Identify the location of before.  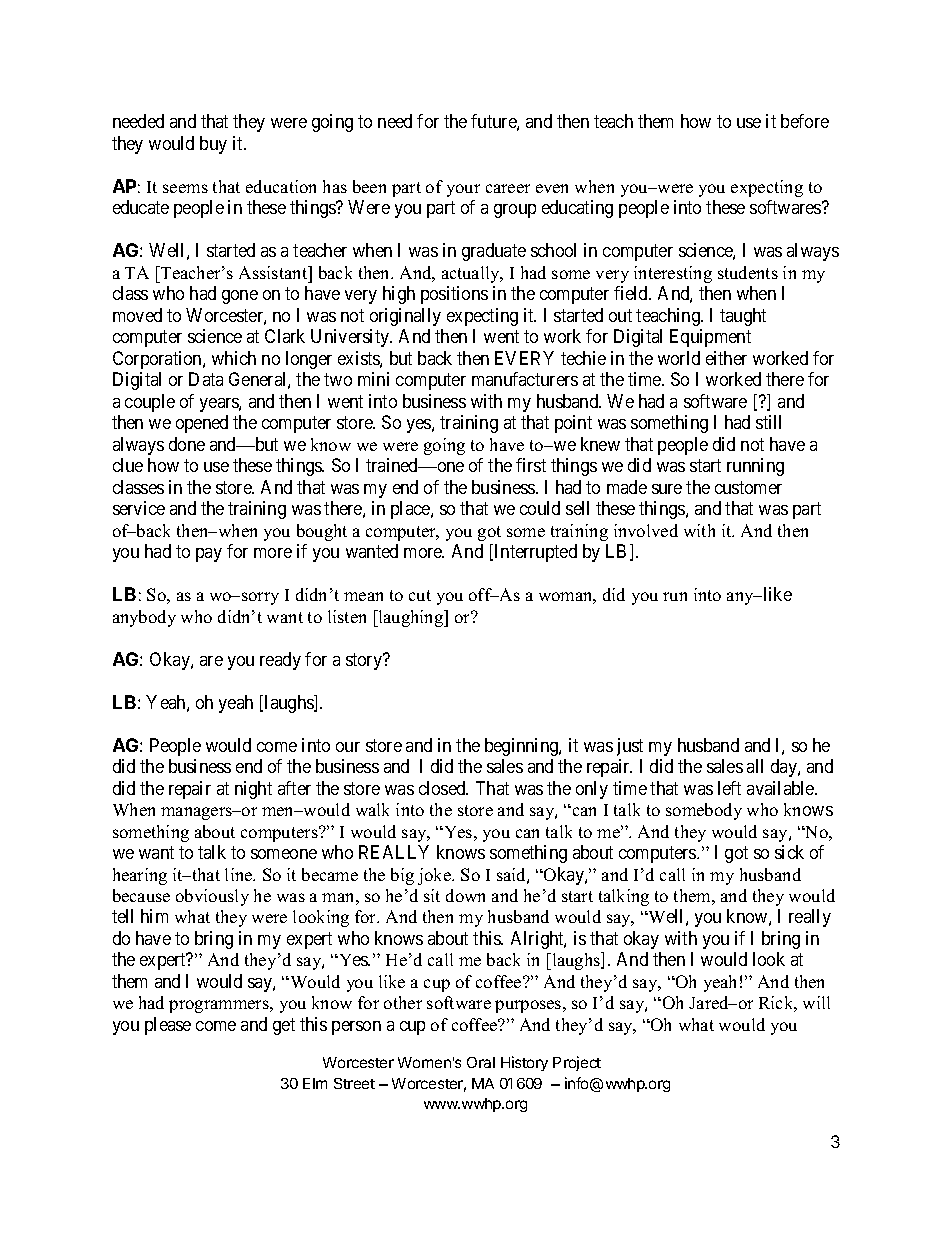
(805, 121).
